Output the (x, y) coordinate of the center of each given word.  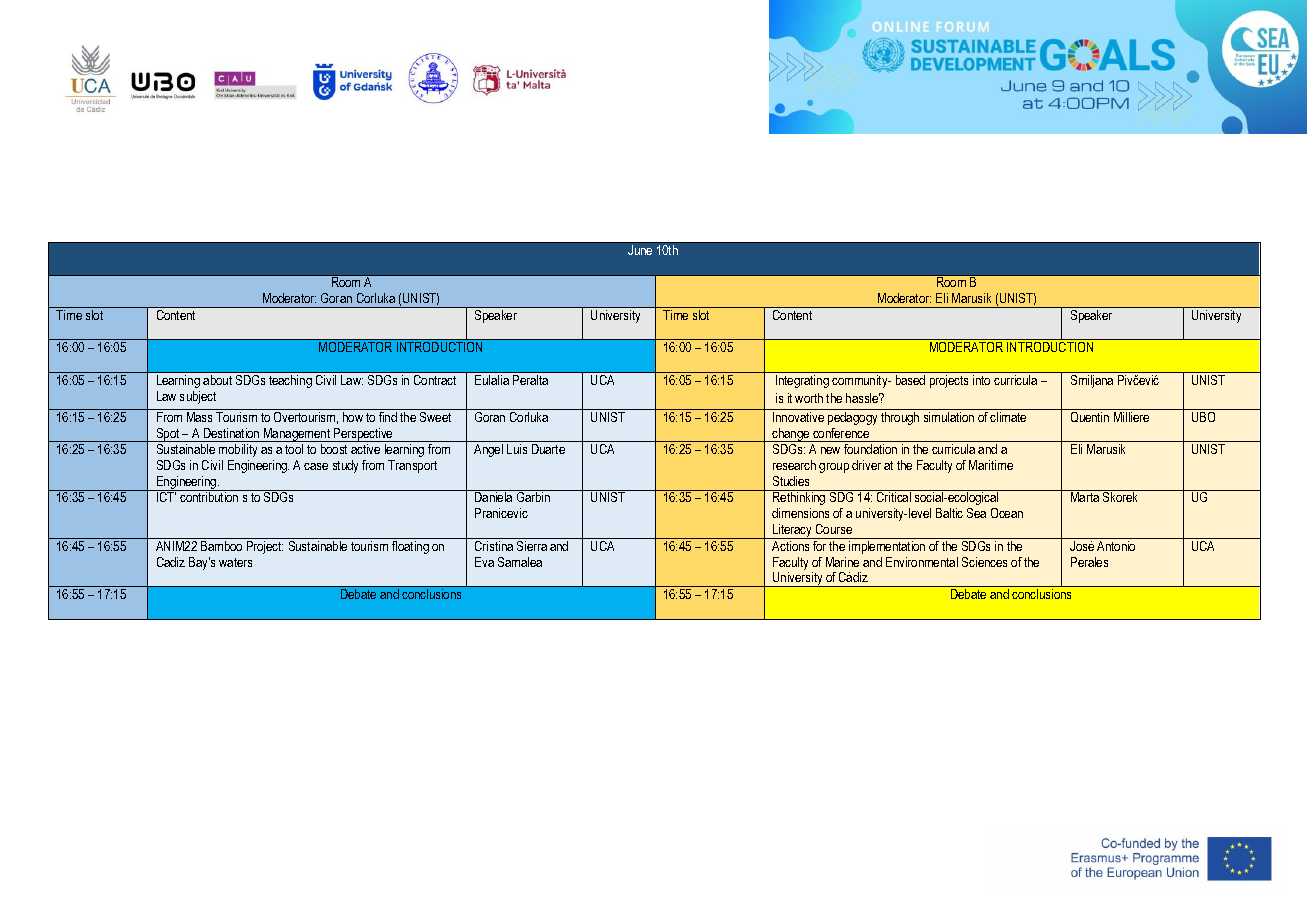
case (316, 466)
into (981, 380)
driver (866, 465)
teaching (290, 381)
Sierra (532, 546)
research (794, 465)
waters (235, 562)
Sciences (984, 562)
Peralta (530, 380)
